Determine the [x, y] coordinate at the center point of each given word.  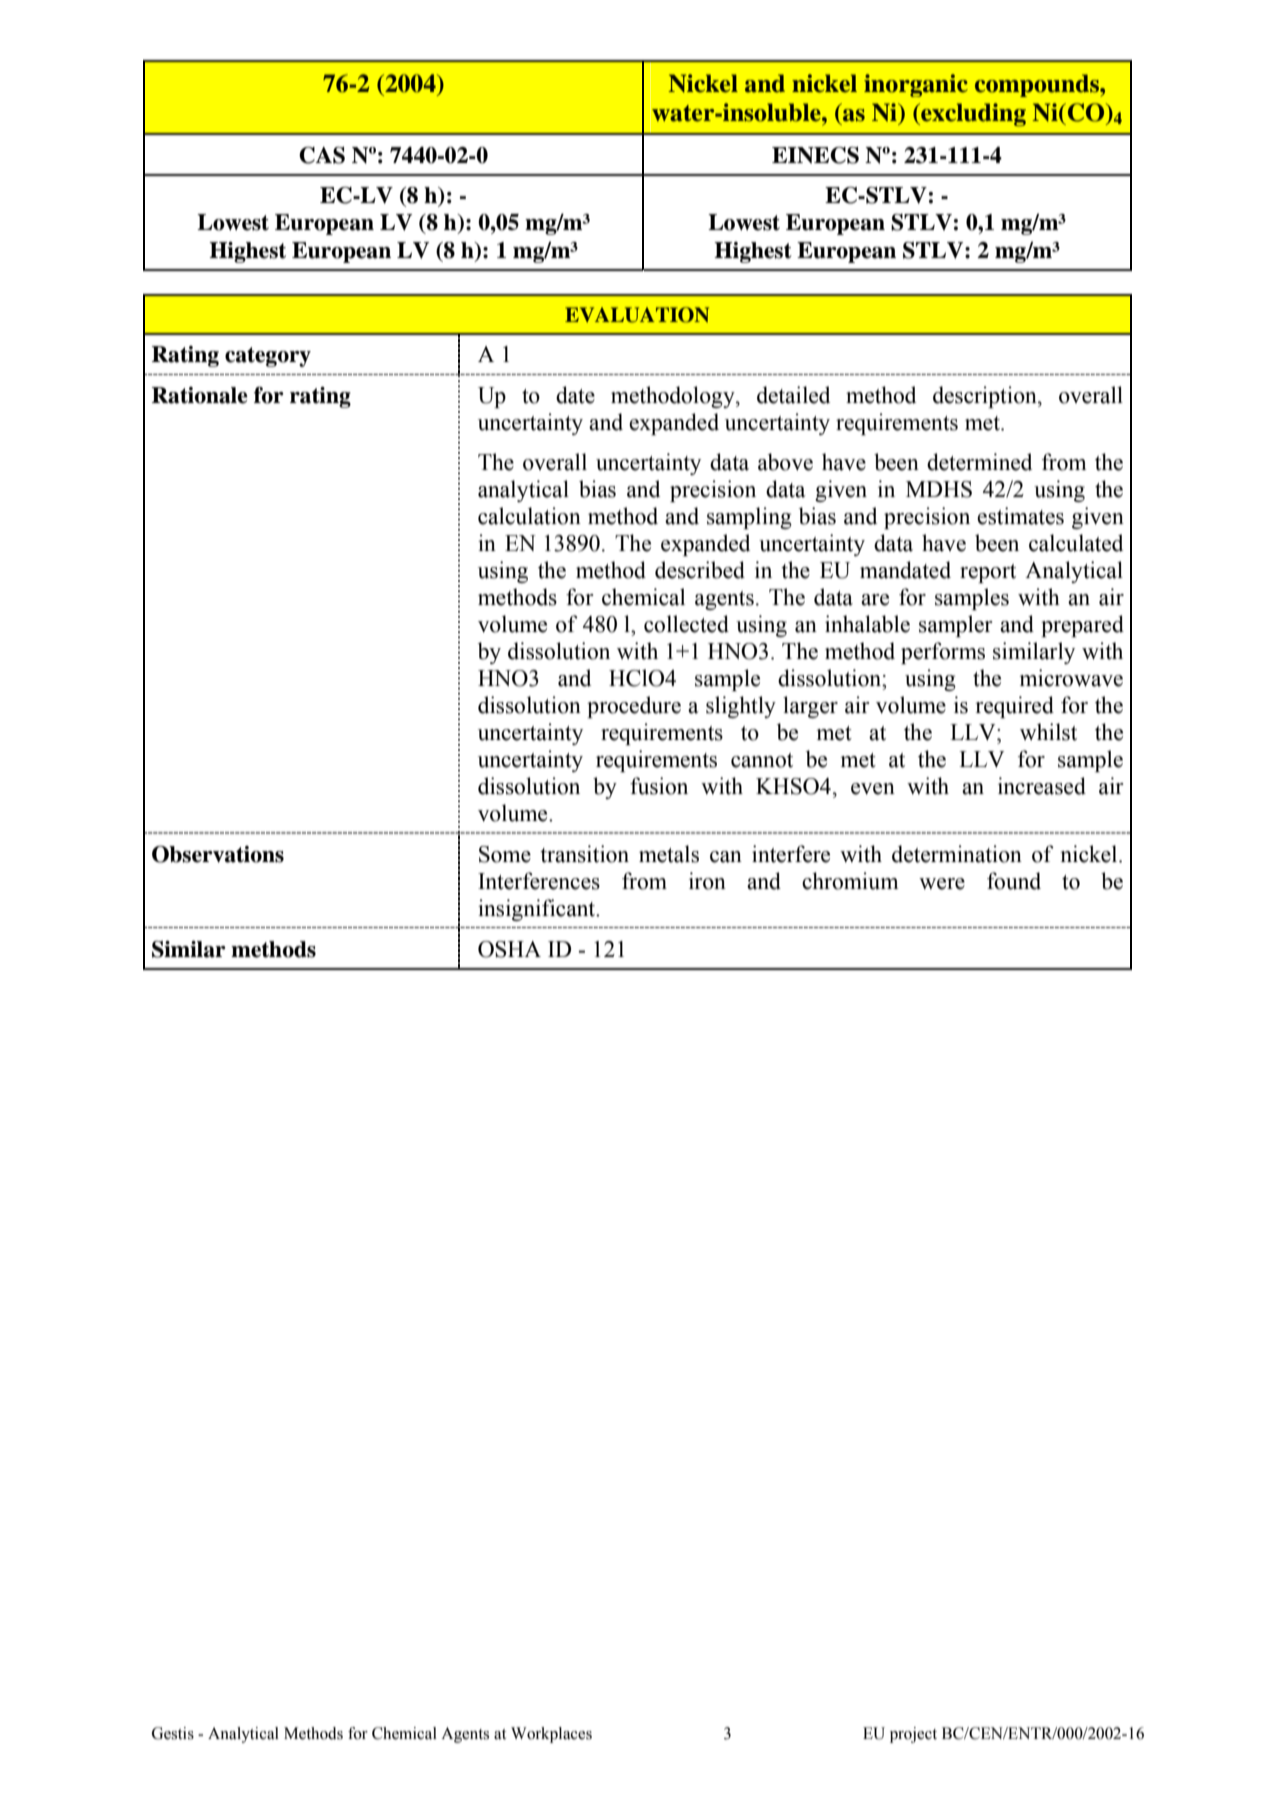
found [1014, 881]
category [268, 357]
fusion [659, 786]
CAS [322, 155]
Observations [218, 854]
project [913, 1735]
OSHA [509, 949]
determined [979, 462]
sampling [749, 518]
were [942, 884]
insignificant [538, 910]
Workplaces [551, 1735]
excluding [972, 115]
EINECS [815, 155]
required [1014, 707]
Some [505, 854]
